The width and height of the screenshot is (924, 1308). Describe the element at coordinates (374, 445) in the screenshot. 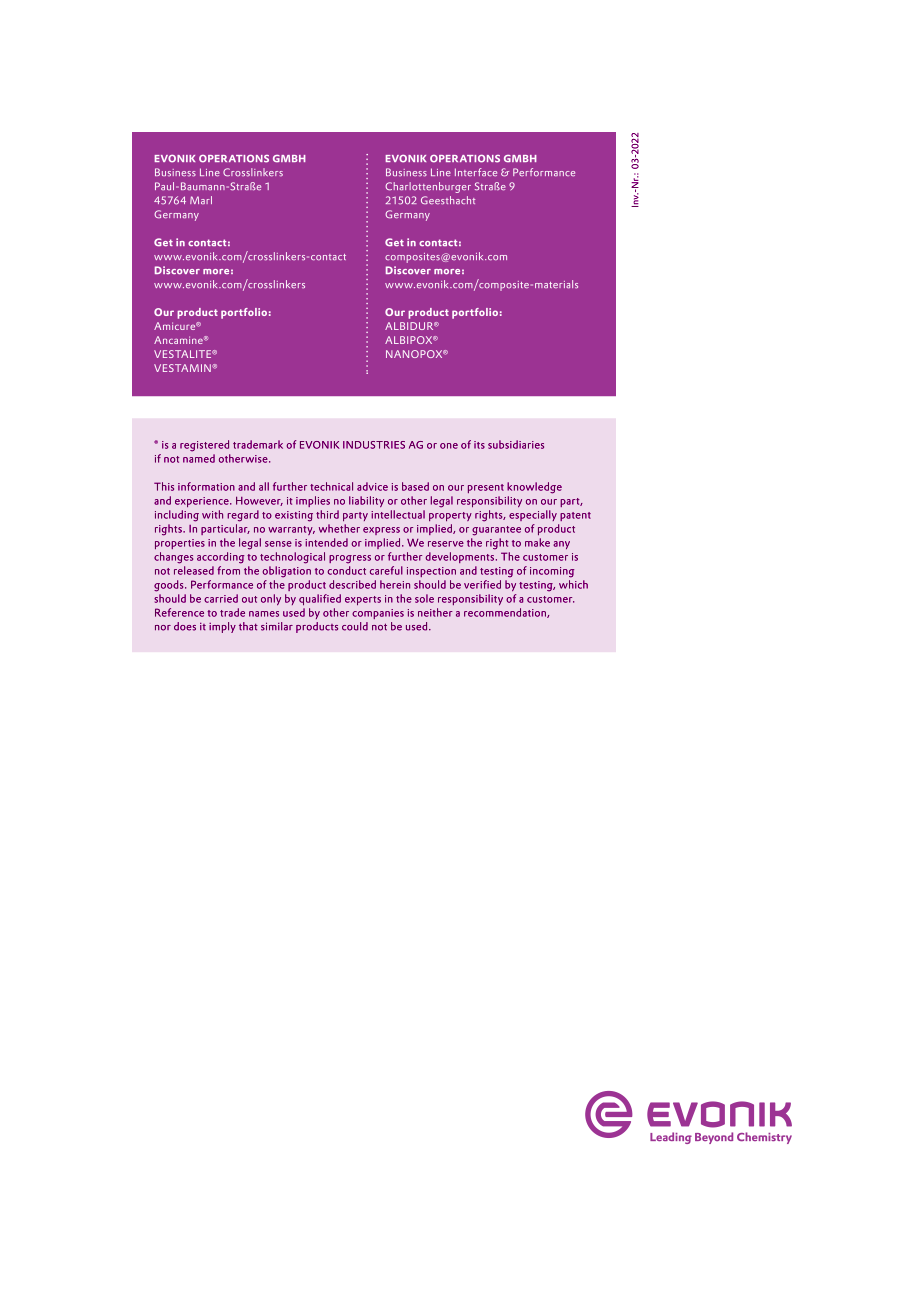

I see `INDUSTRIES` at that location.
